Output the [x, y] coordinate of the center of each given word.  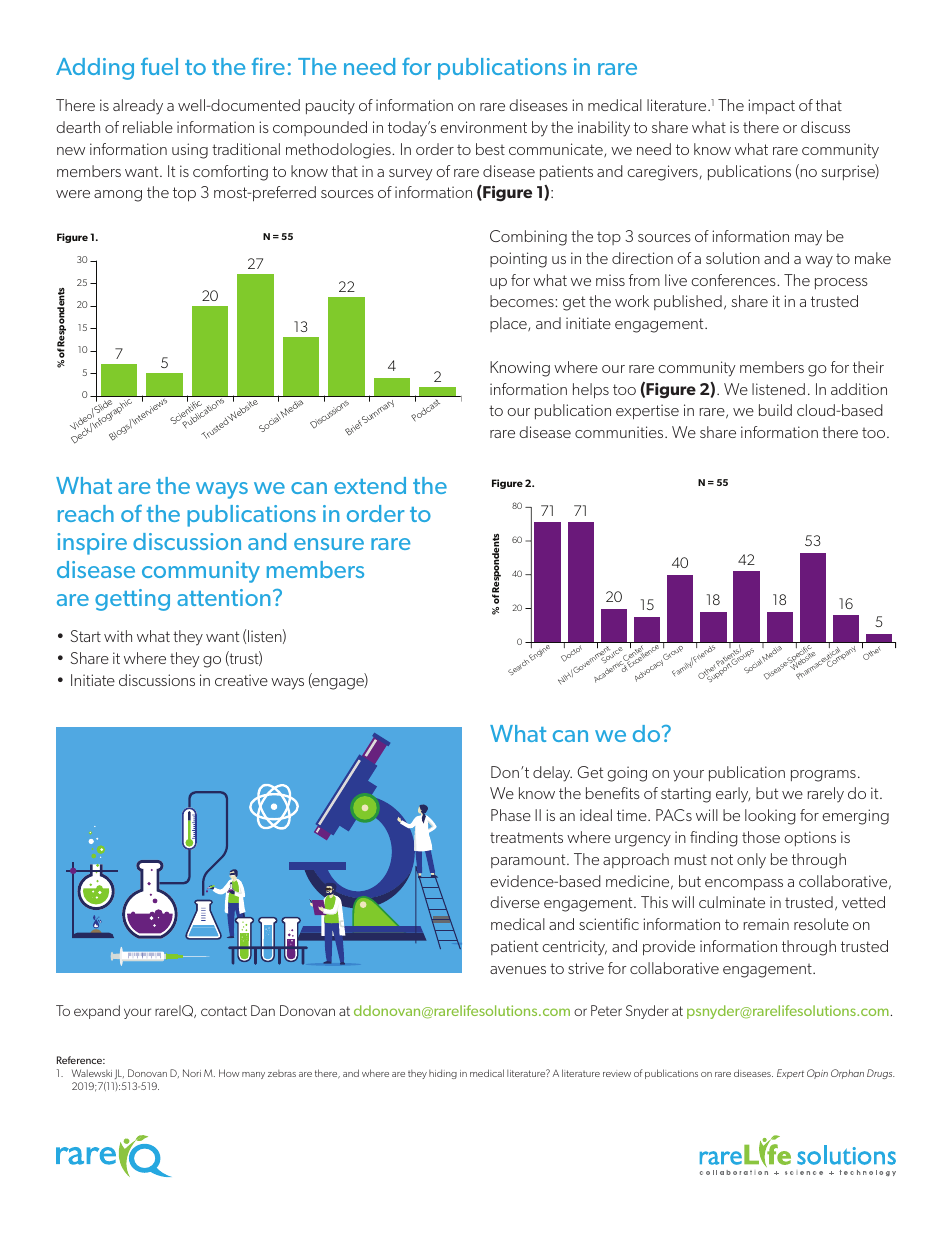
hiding [443, 1074]
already [138, 107]
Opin [817, 1074]
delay [552, 774]
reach [86, 513]
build [775, 410]
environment [483, 127]
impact [771, 106]
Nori [192, 1073]
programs [823, 776]
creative [241, 680]
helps [591, 391]
